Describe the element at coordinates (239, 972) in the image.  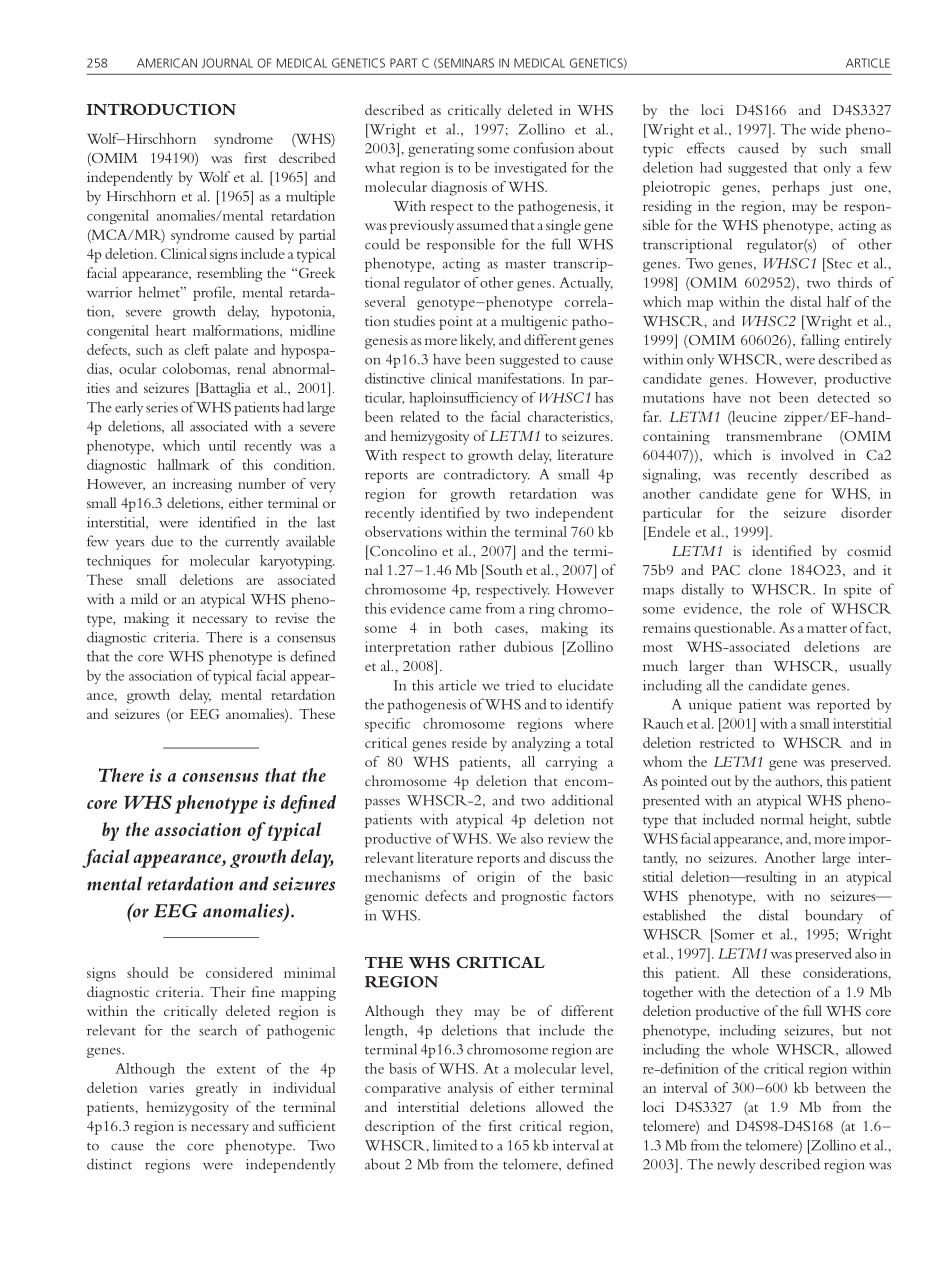
I see `considered` at that location.
